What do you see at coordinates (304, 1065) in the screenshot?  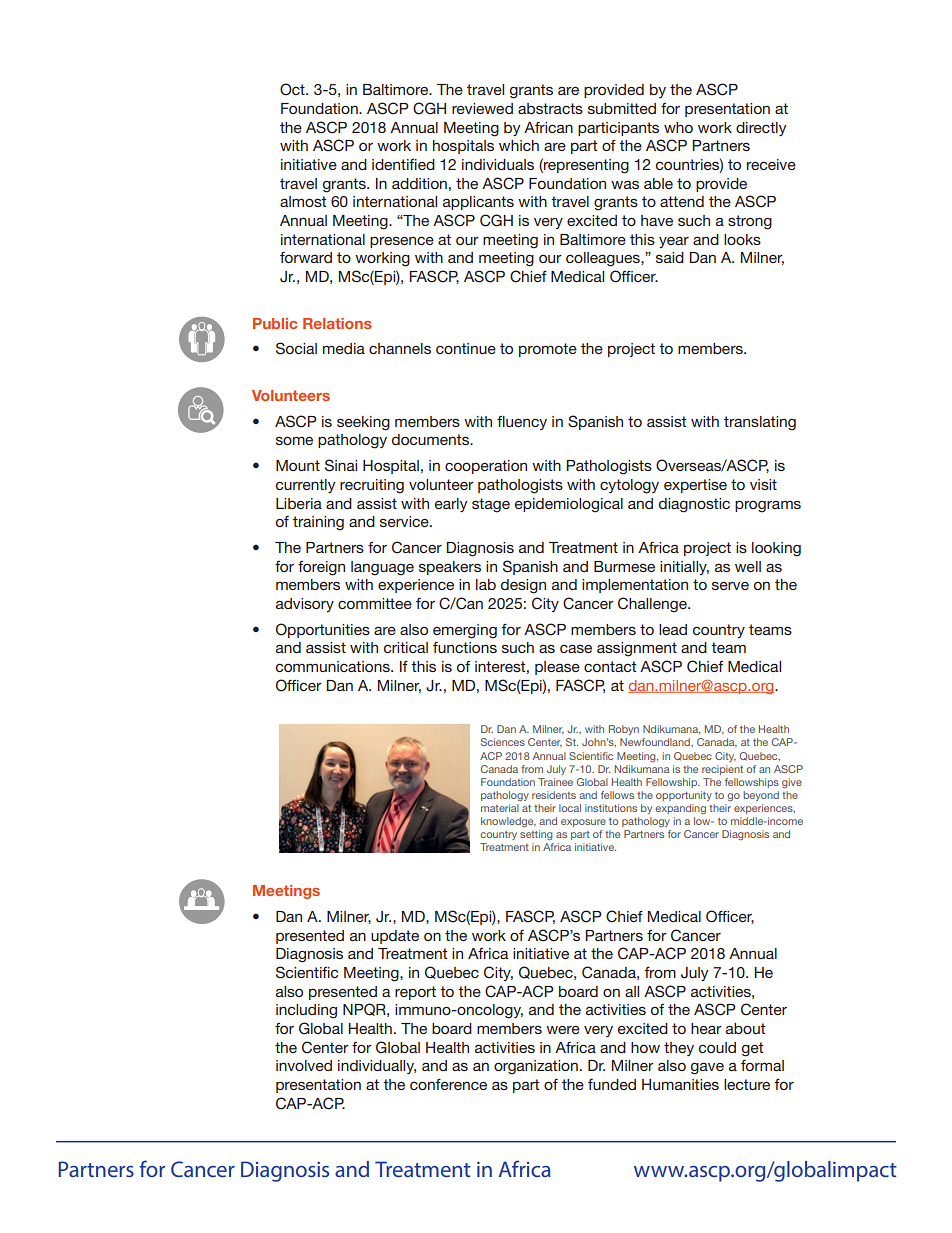 I see `involved` at bounding box center [304, 1065].
